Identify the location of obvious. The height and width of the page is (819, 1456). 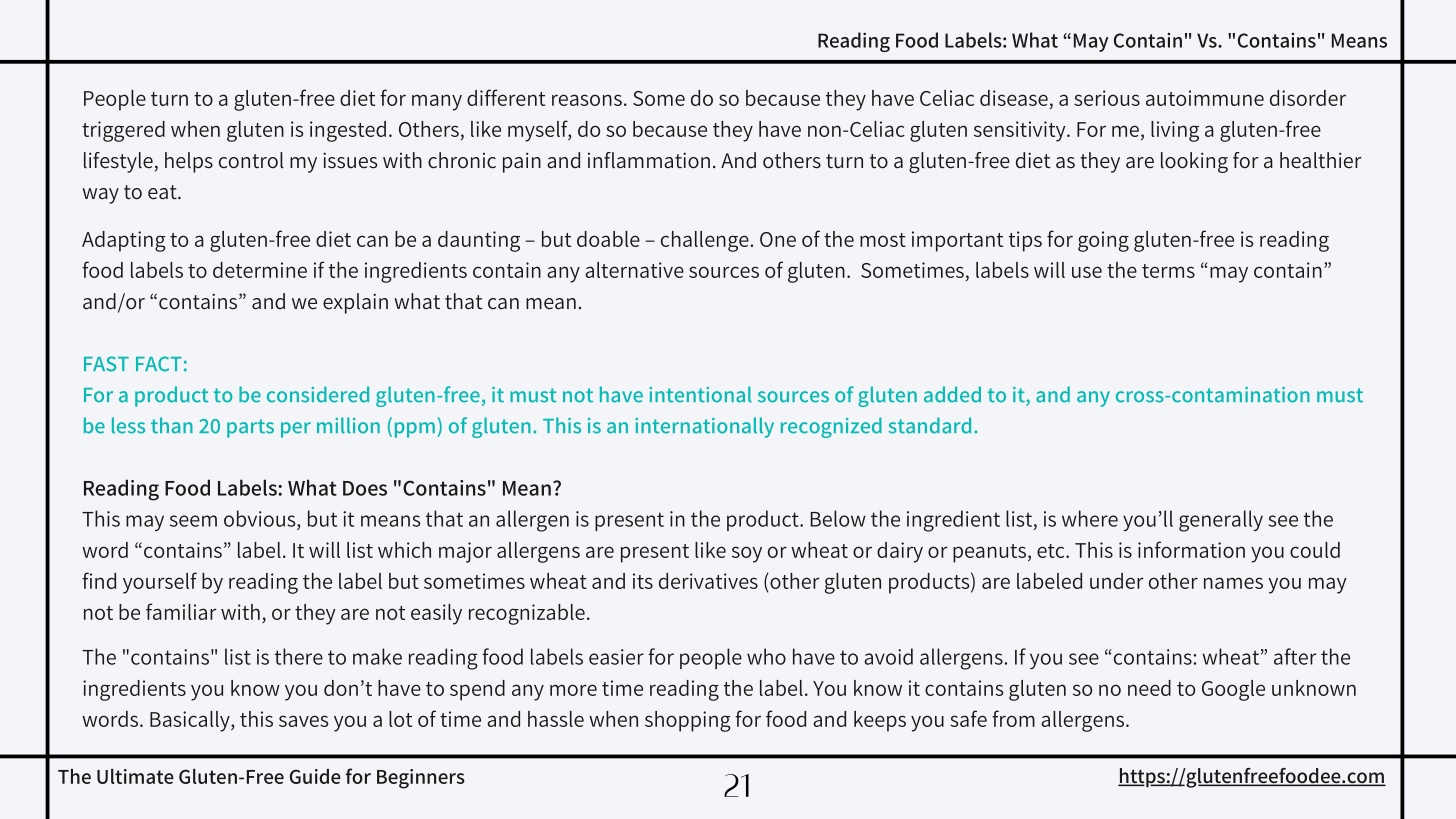
(261, 518).
